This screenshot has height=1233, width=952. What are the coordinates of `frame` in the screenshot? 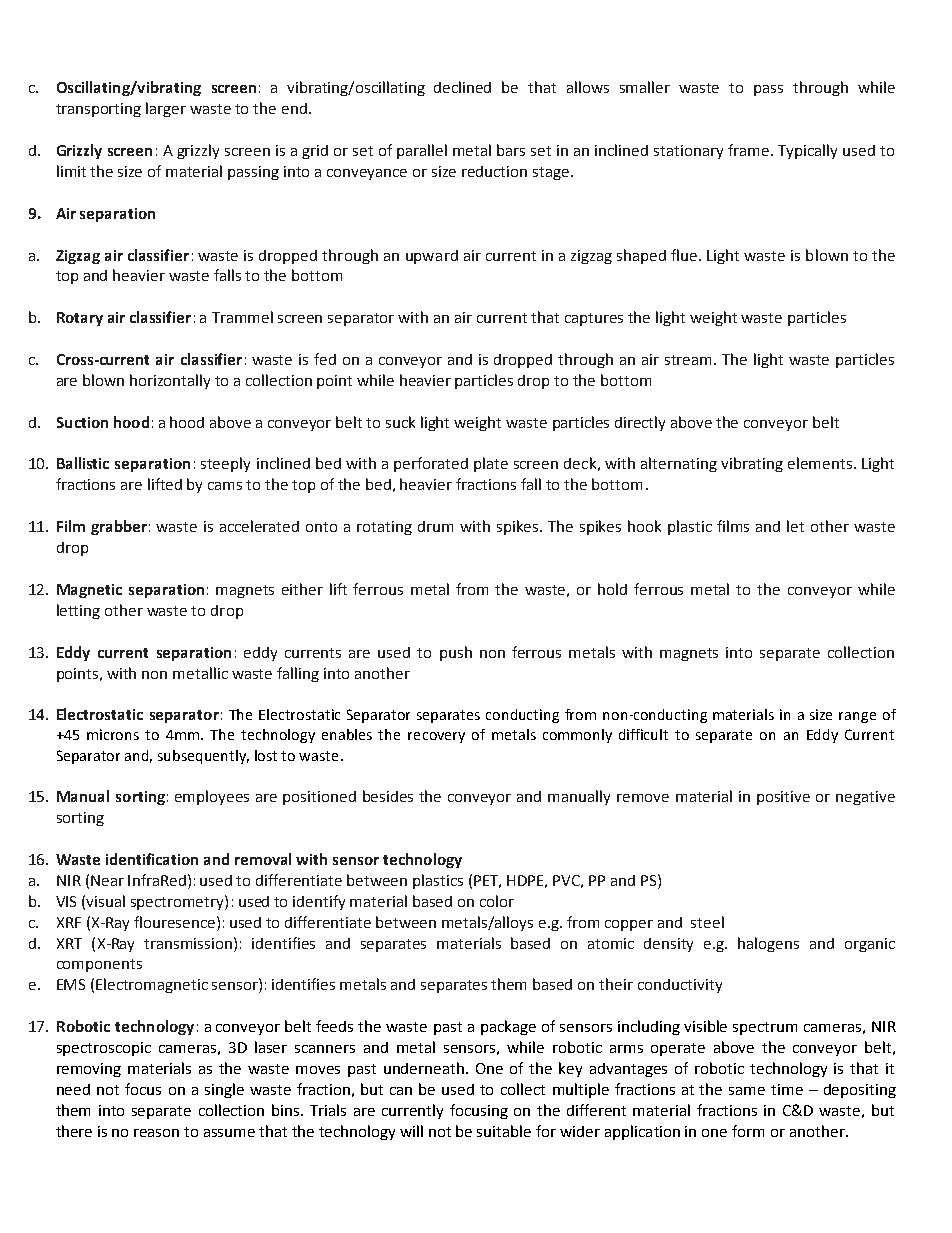 It's located at (748, 150).
